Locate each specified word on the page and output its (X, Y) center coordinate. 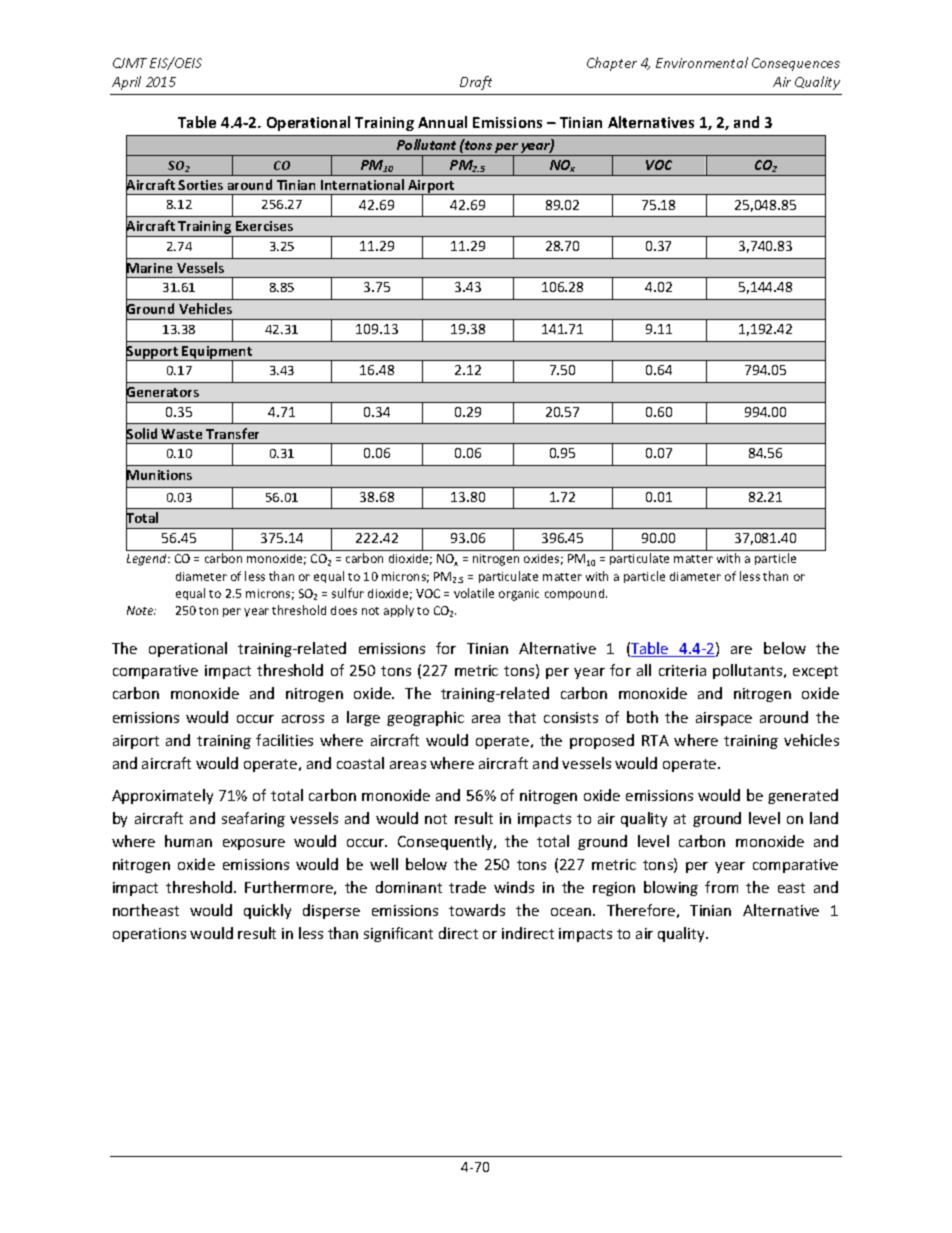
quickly (267, 911)
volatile (474, 593)
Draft (476, 83)
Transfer (232, 433)
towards (477, 910)
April (126, 83)
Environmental (702, 62)
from (721, 887)
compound (576, 594)
